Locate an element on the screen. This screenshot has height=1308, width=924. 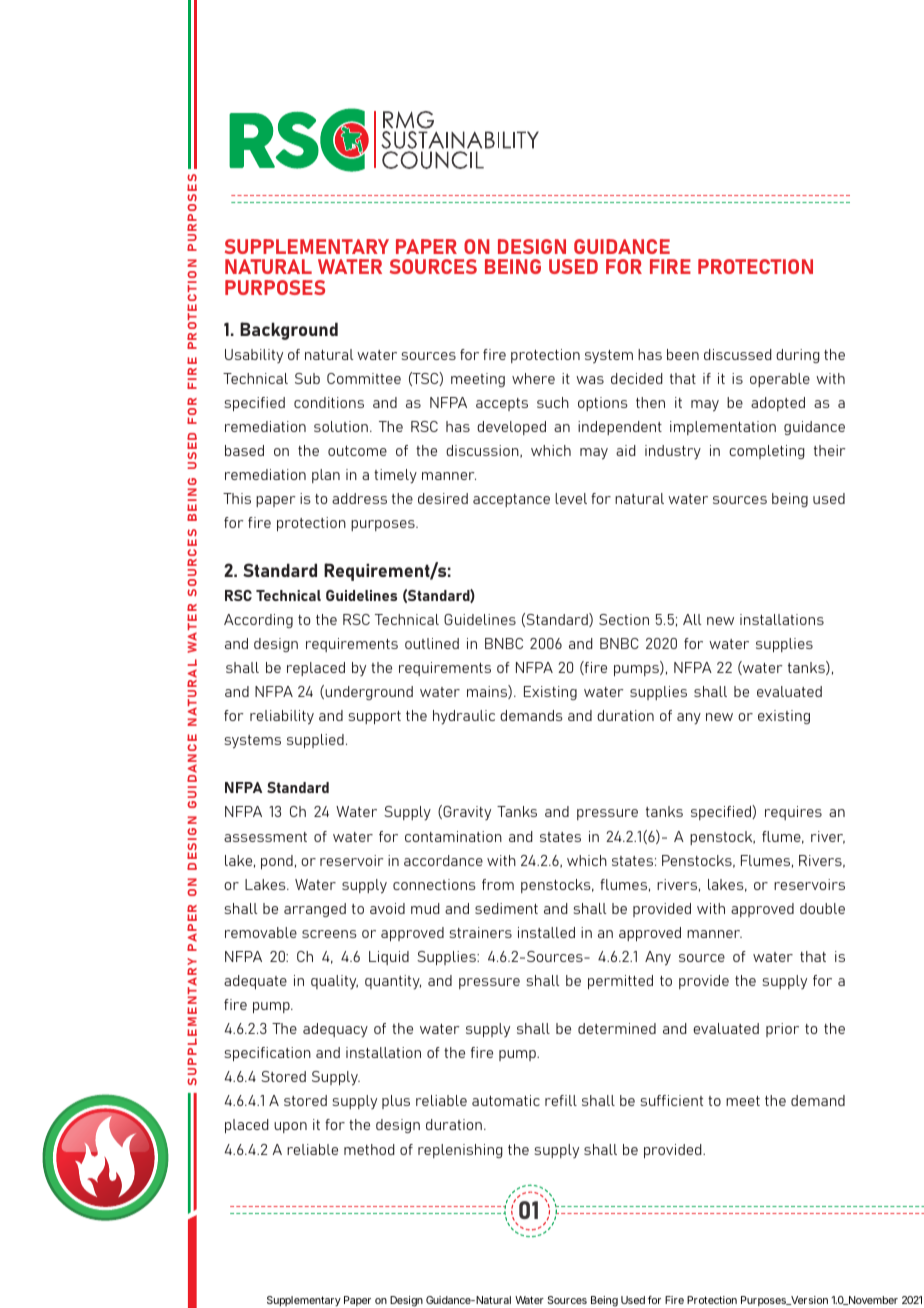
double is located at coordinates (822, 908).
